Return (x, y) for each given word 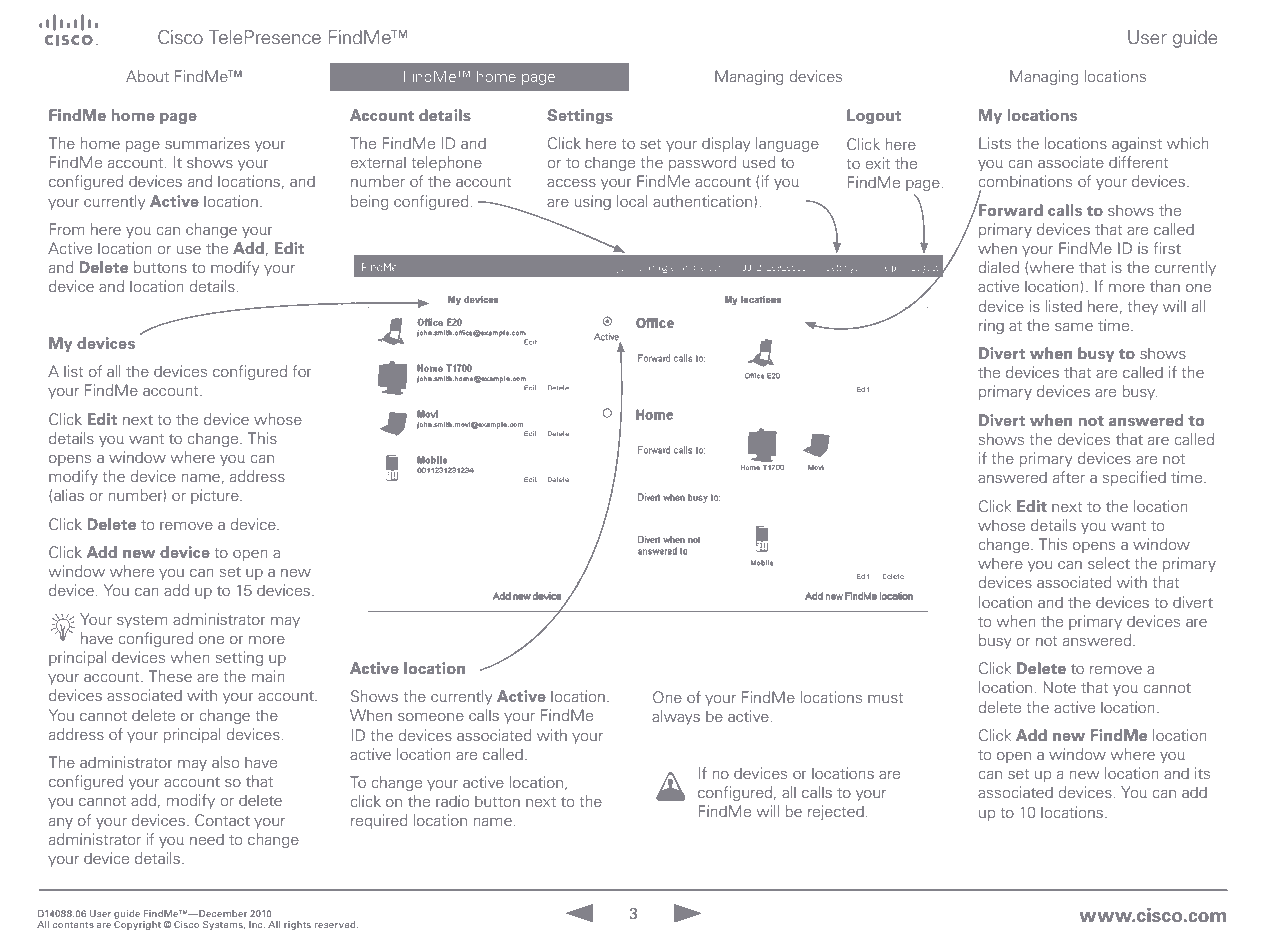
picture (216, 496)
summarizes (207, 143)
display (726, 144)
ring (991, 326)
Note (1059, 687)
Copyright (137, 924)
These (170, 676)
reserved (336, 924)
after (1069, 477)
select (1109, 563)
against (1137, 144)
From (67, 229)
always (676, 717)
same (1074, 327)
